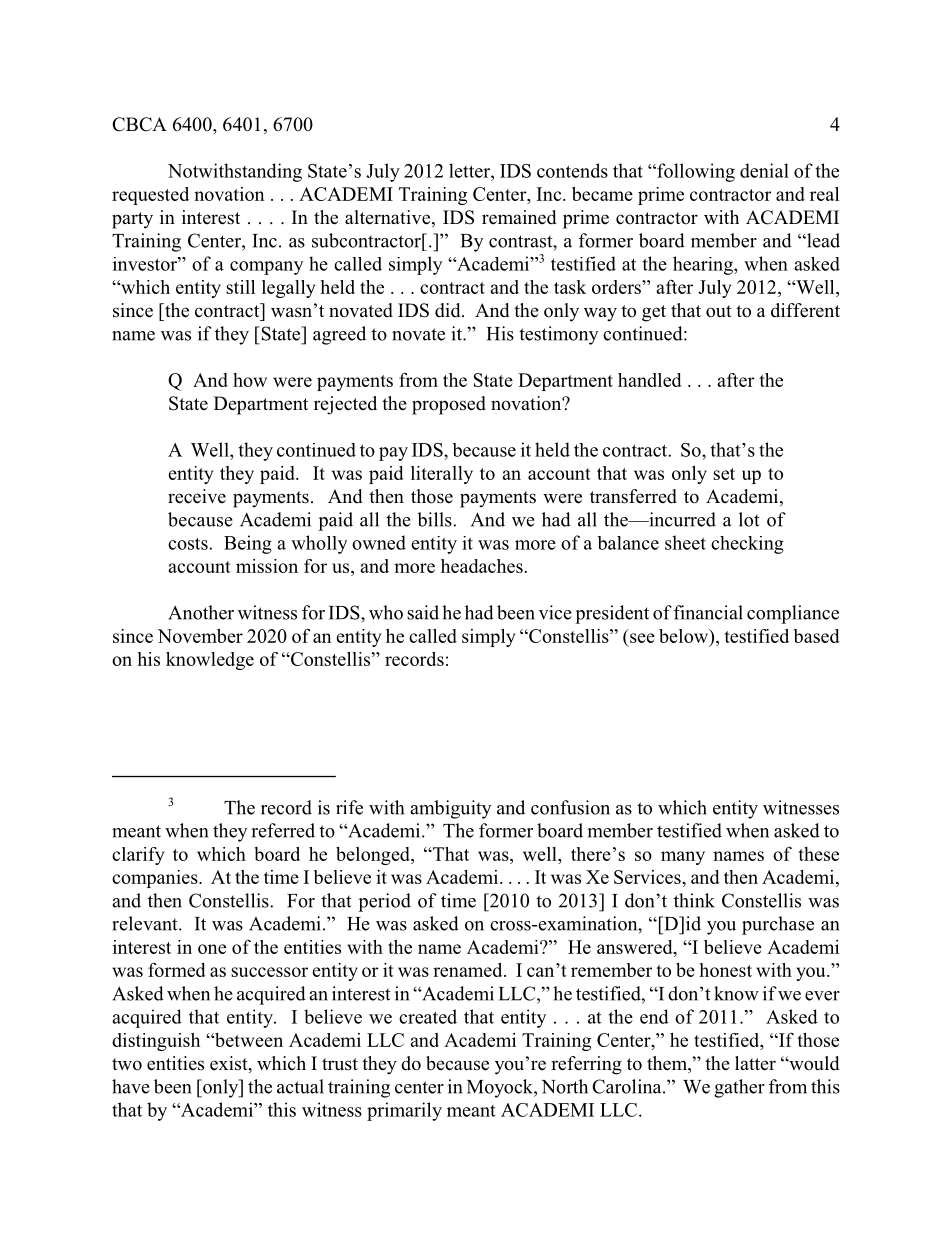 This screenshot has height=1233, width=952. I want to click on primarily, so click(404, 1111).
